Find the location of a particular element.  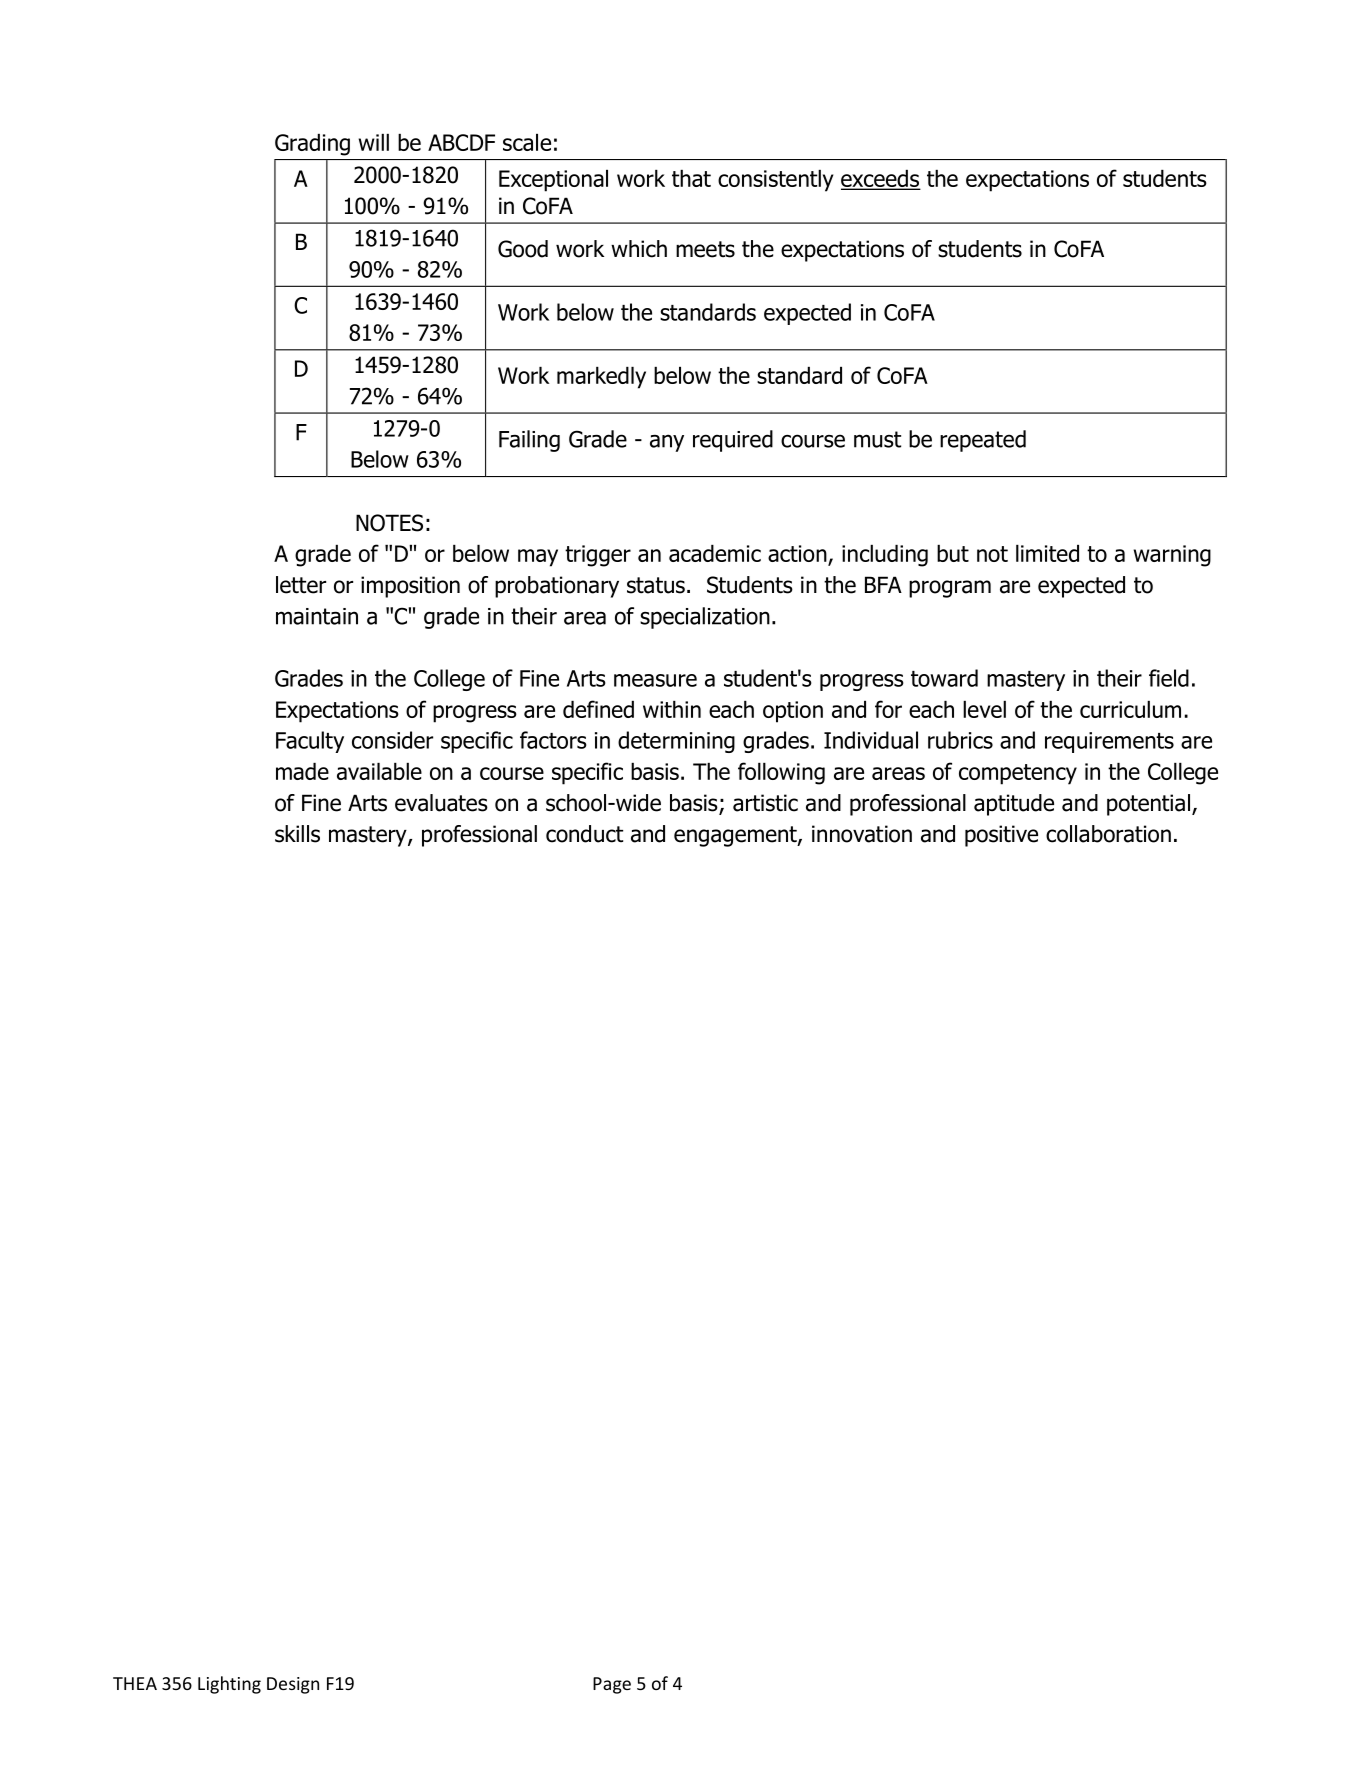

level is located at coordinates (984, 709).
